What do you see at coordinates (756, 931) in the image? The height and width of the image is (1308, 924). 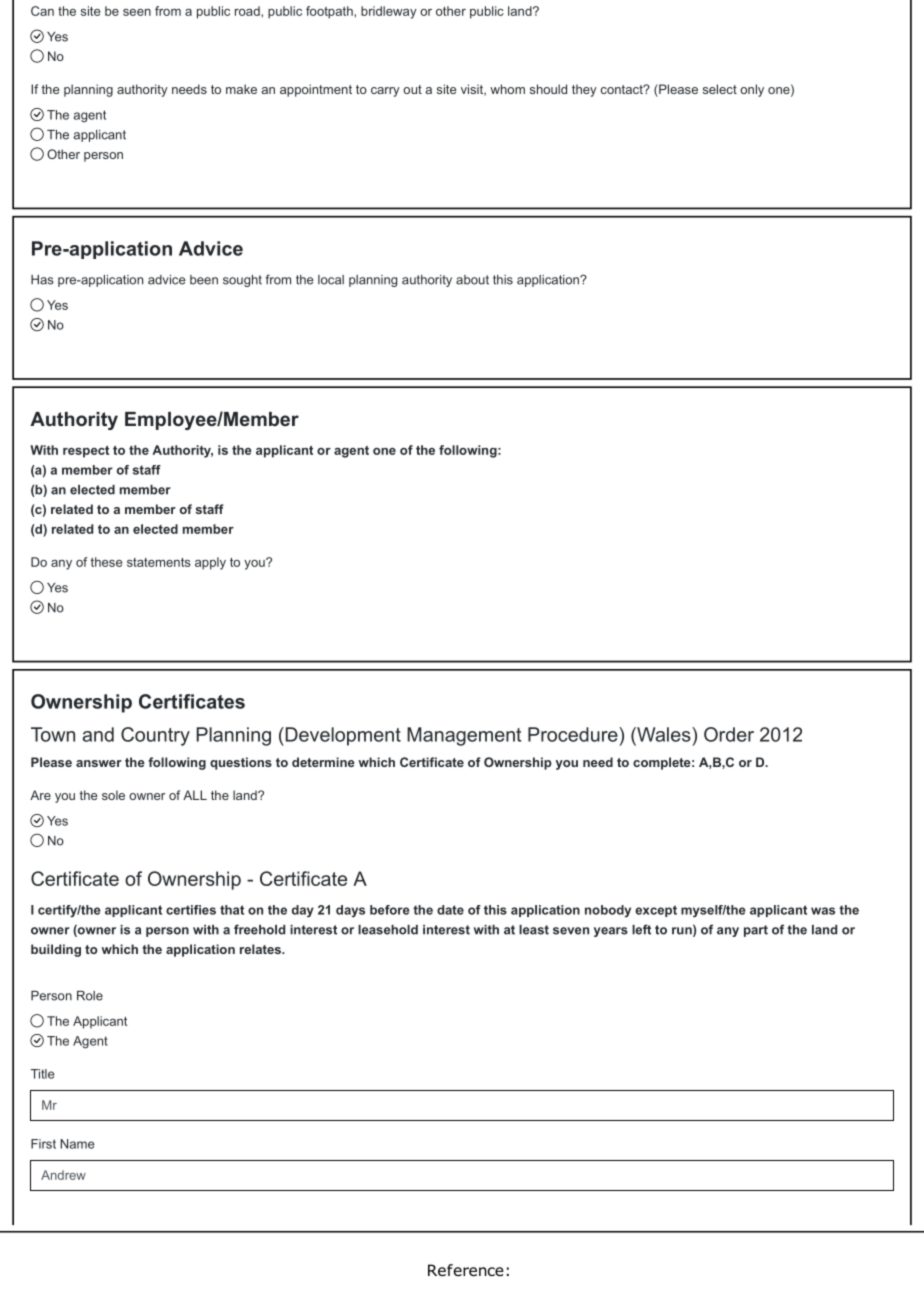 I see `part` at bounding box center [756, 931].
